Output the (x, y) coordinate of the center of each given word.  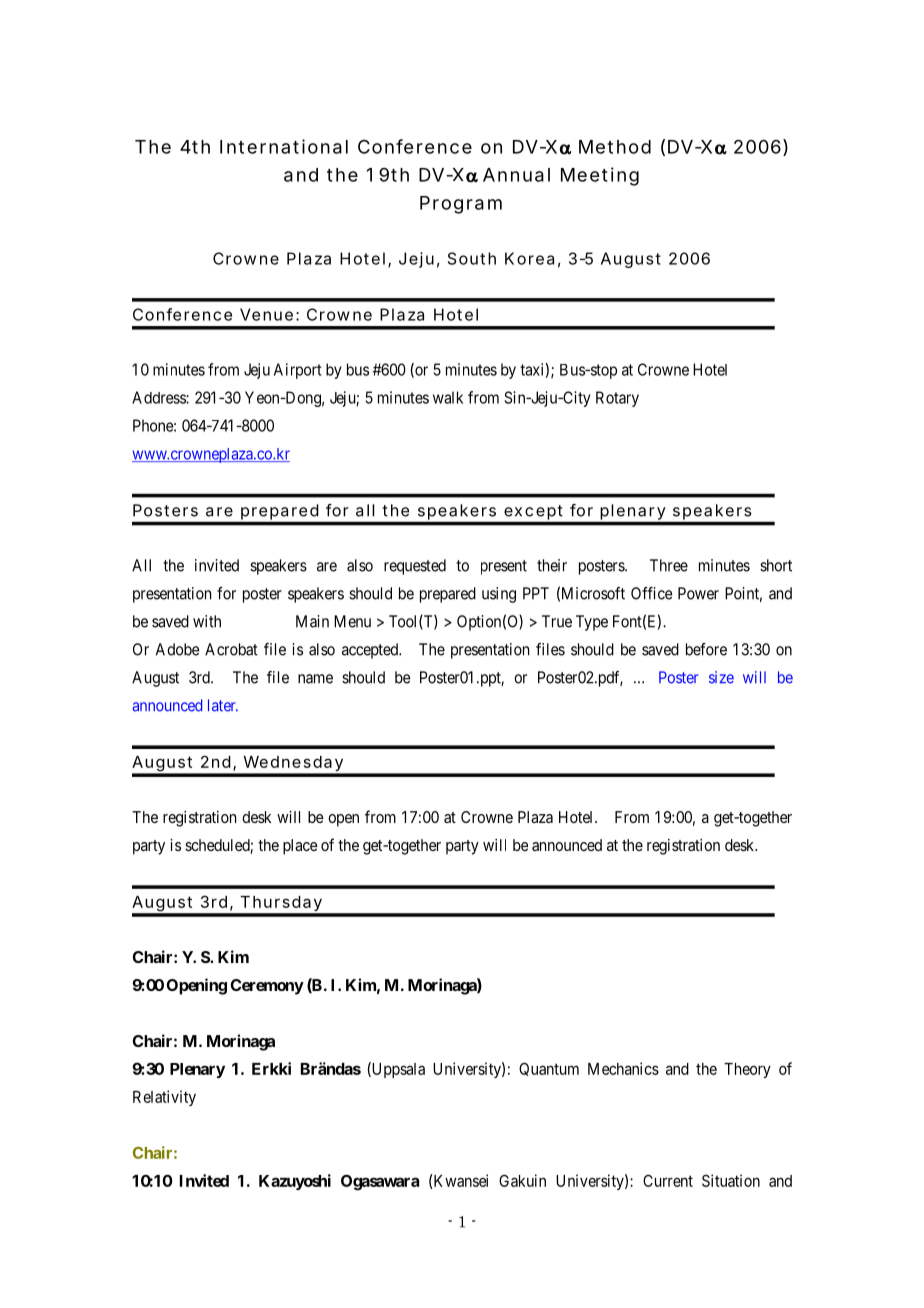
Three (669, 565)
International (284, 146)
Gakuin (522, 1180)
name (315, 679)
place (300, 847)
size (721, 677)
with (207, 621)
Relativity (164, 1098)
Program (461, 205)
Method (615, 147)
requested (415, 567)
